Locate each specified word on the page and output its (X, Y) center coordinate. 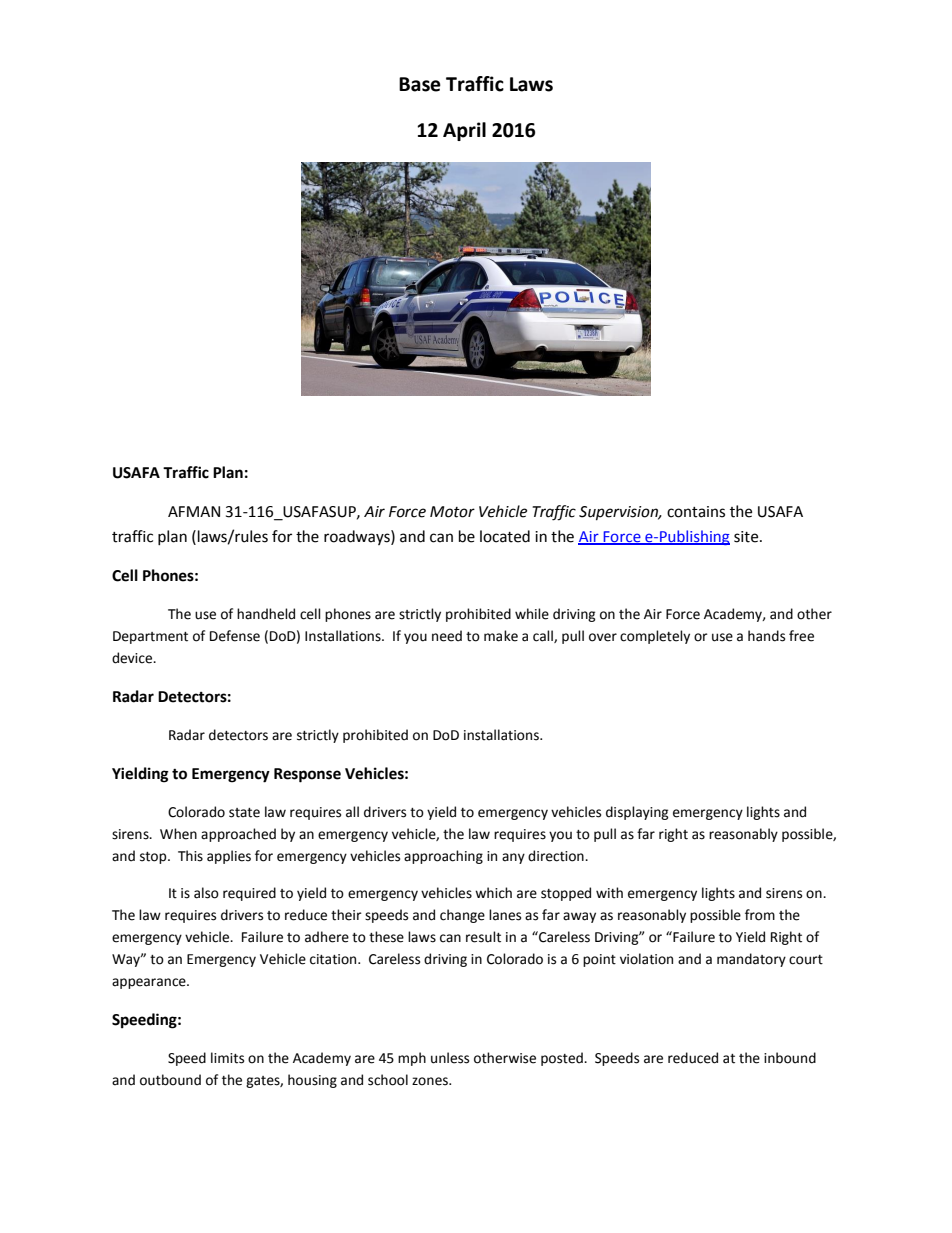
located (505, 536)
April (464, 131)
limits (227, 1058)
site (747, 537)
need (447, 636)
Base (420, 84)
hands (766, 636)
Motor (452, 512)
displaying (637, 813)
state (244, 813)
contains (696, 512)
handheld (266, 614)
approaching (443, 857)
